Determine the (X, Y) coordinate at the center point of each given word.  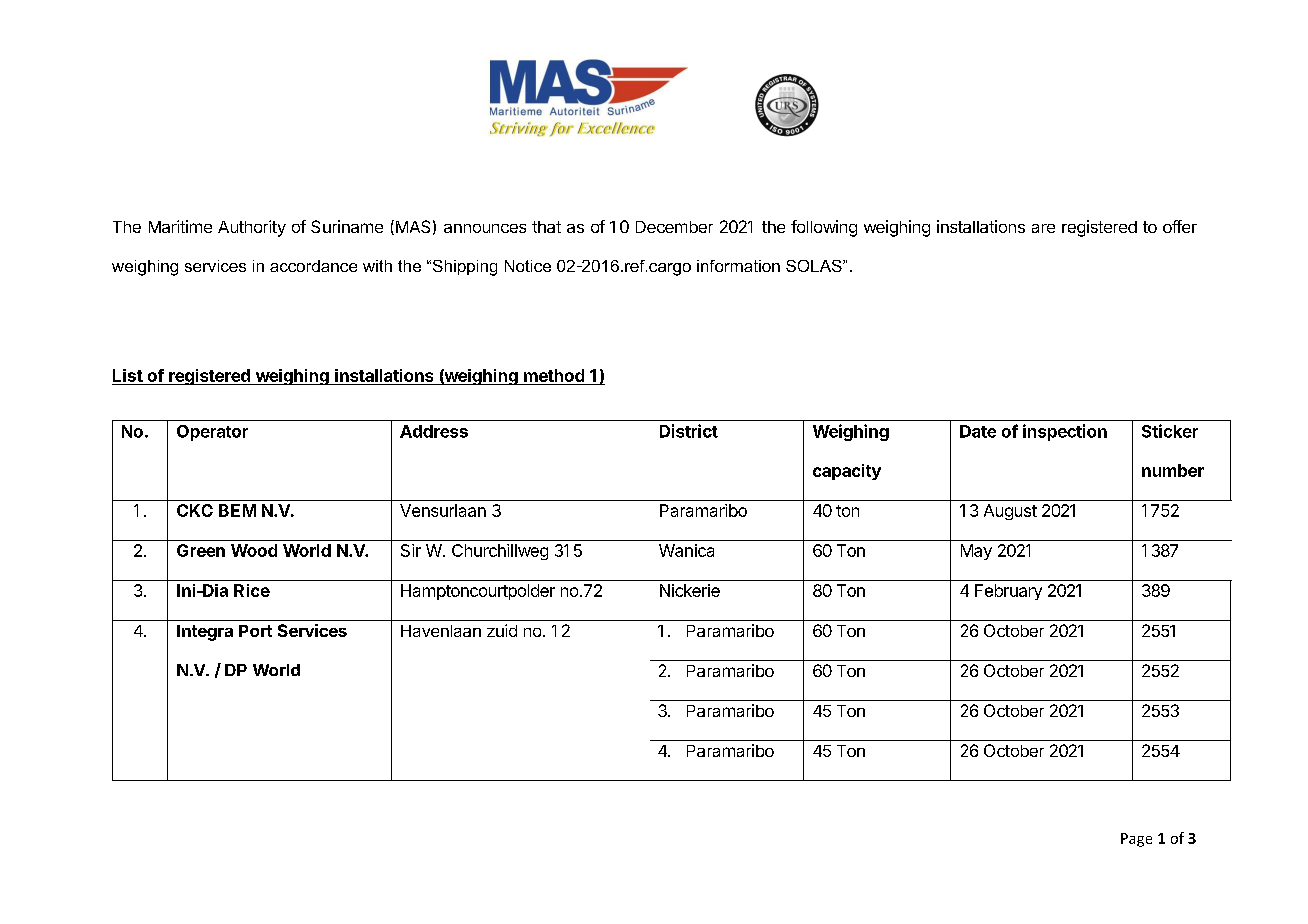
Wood (254, 550)
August (1010, 512)
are (1043, 228)
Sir (411, 550)
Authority (252, 228)
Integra (205, 633)
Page (1136, 840)
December (674, 227)
